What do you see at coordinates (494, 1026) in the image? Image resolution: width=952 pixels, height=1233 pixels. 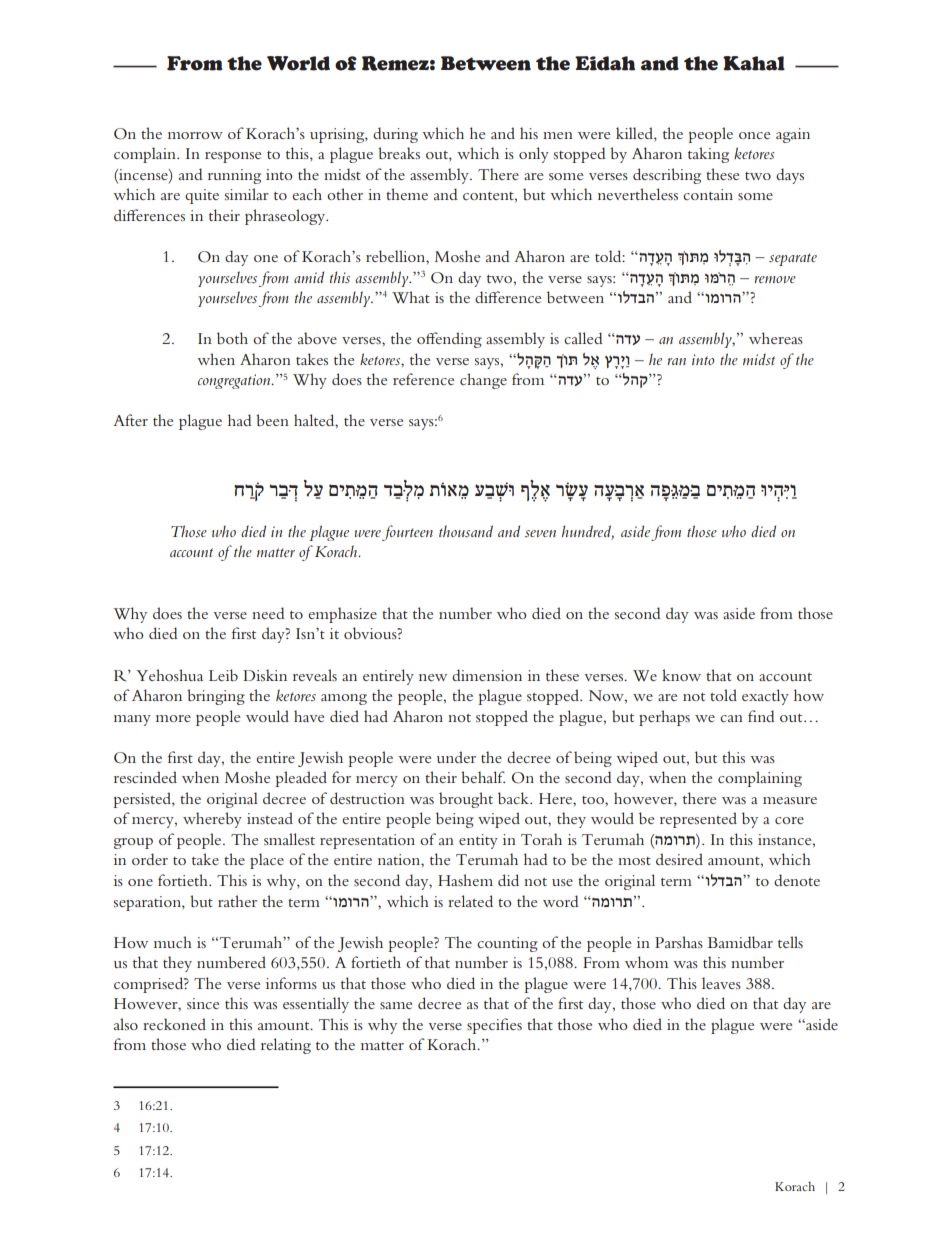 I see `specifies` at bounding box center [494, 1026].
